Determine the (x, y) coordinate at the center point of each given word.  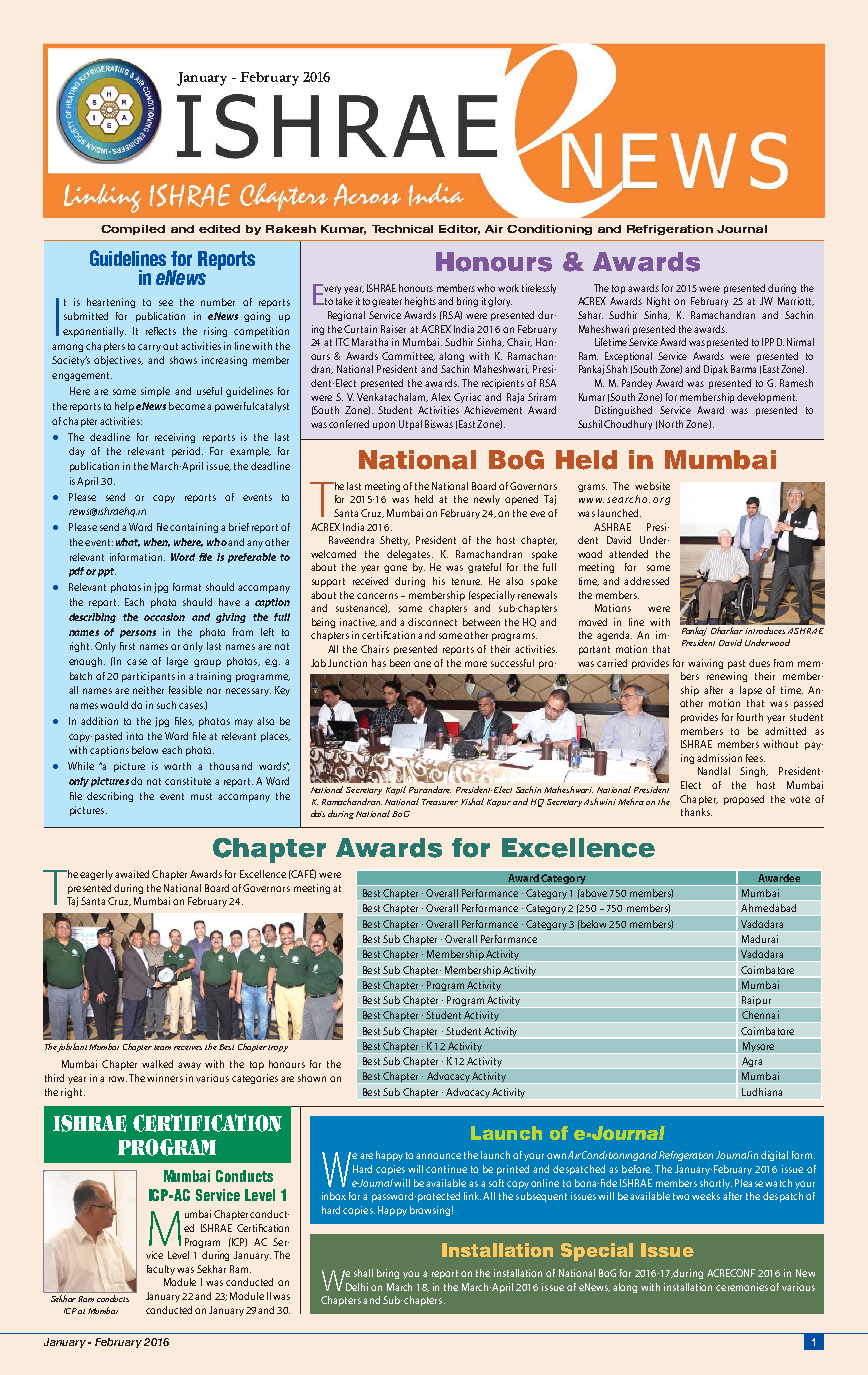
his (439, 581)
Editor (459, 230)
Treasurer (440, 802)
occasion (164, 617)
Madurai (760, 939)
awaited (132, 874)
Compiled (133, 230)
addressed (646, 581)
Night (658, 302)
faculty (161, 1270)
